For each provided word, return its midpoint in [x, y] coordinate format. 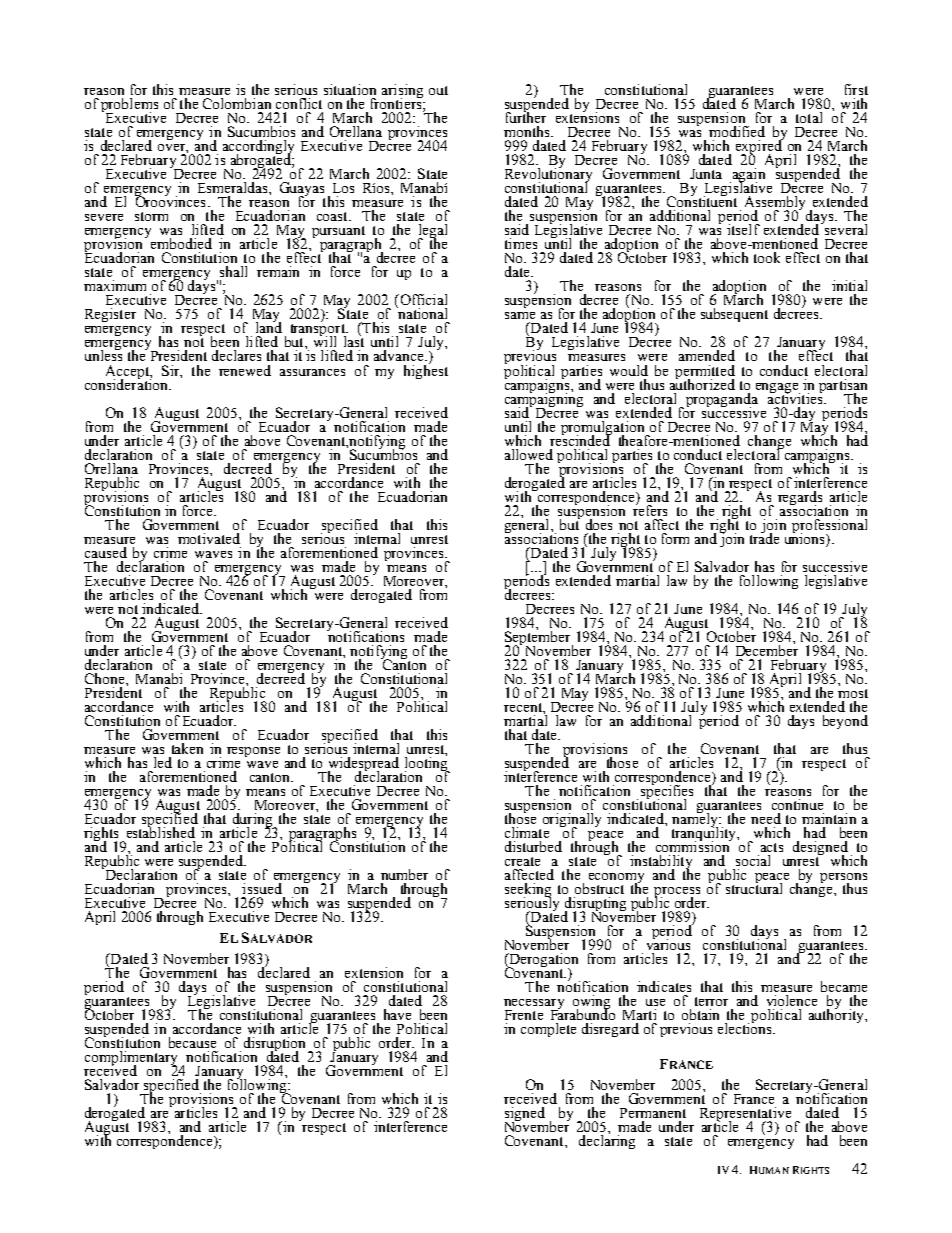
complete [548, 1030]
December [767, 649]
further [526, 116]
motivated [209, 538]
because [192, 1042]
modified [737, 131]
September [539, 638]
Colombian [237, 103]
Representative [745, 1115]
